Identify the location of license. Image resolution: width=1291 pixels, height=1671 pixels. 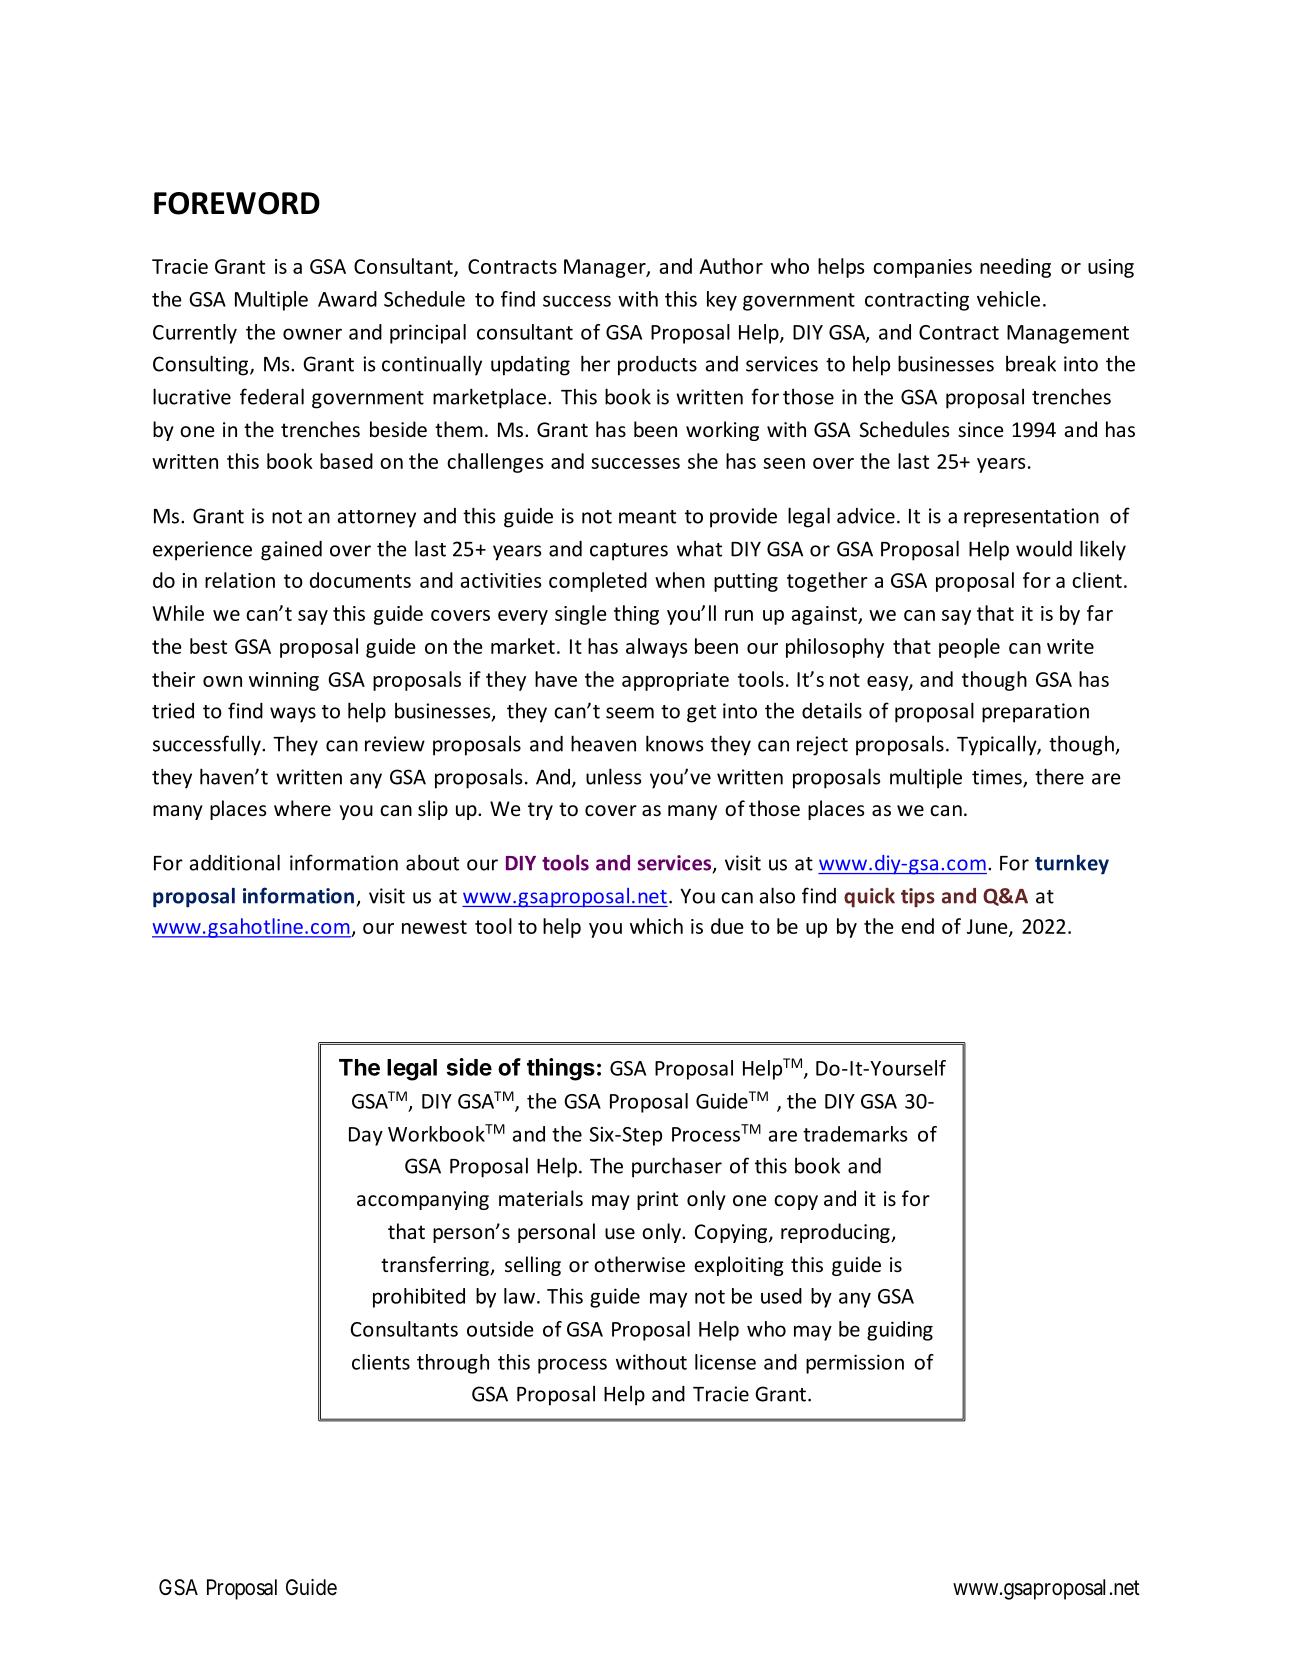
(725, 1362).
